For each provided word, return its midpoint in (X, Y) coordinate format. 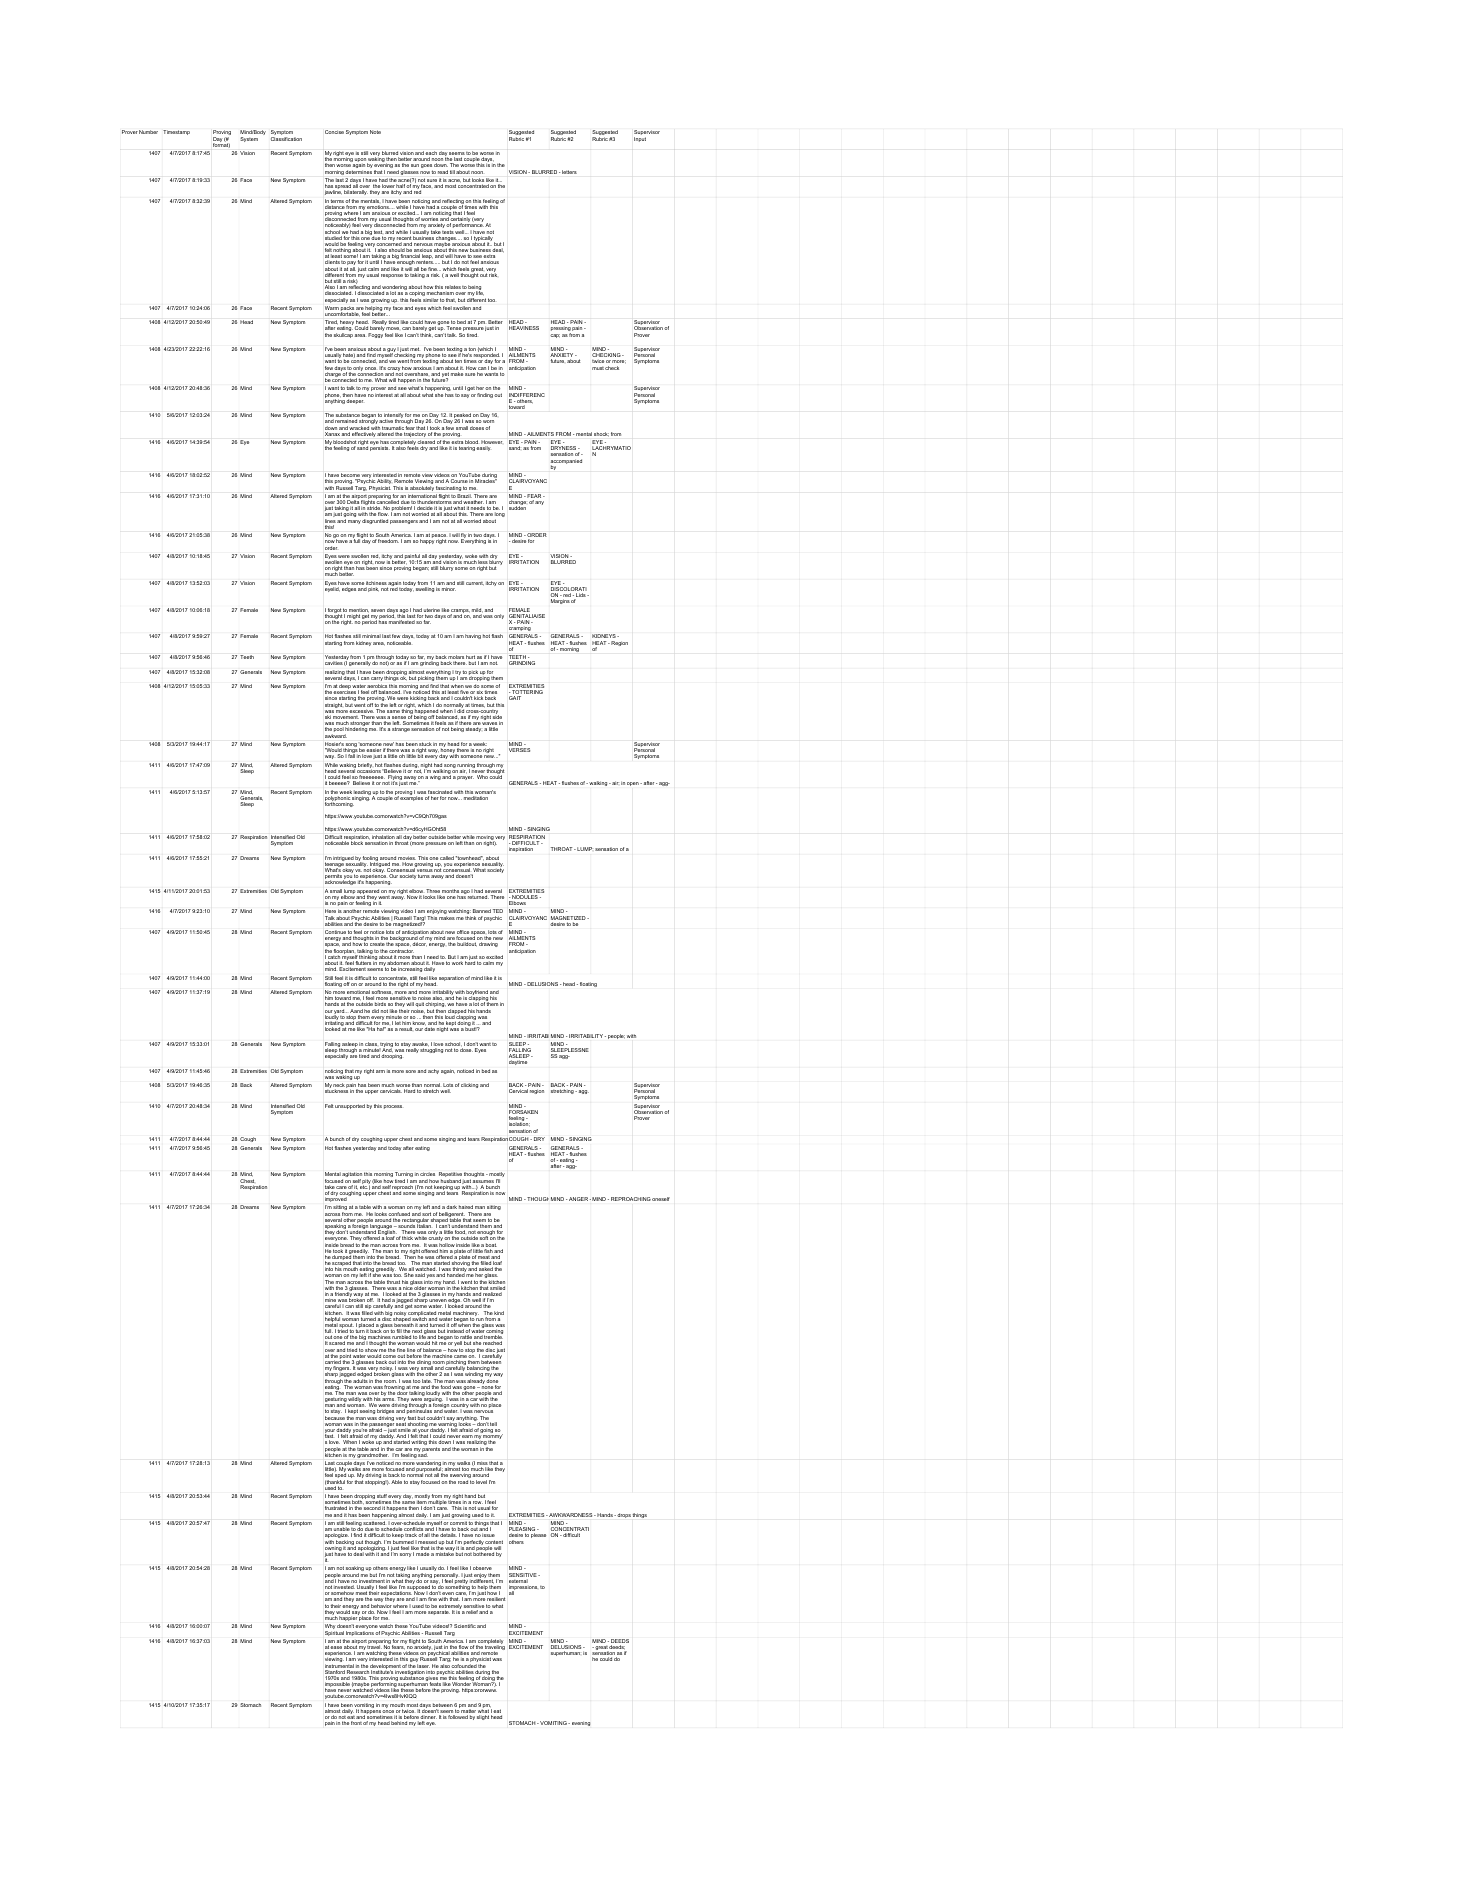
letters (569, 172)
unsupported (350, 1106)
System (249, 139)
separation (451, 978)
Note (375, 132)
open (634, 784)
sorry (405, 1555)
